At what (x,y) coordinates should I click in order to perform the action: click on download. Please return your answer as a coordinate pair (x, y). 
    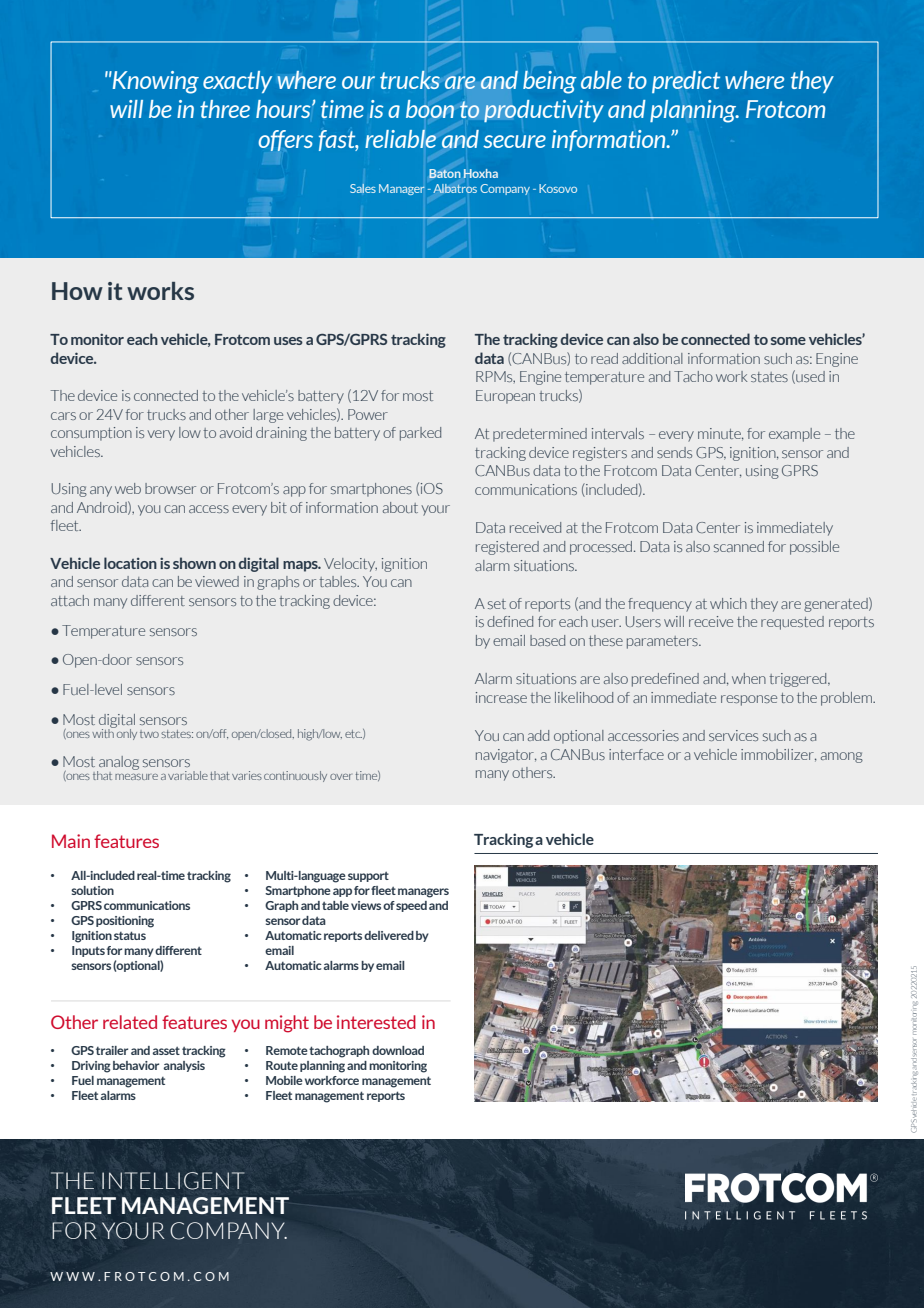
    Looking at the image, I should click on (398, 1050).
